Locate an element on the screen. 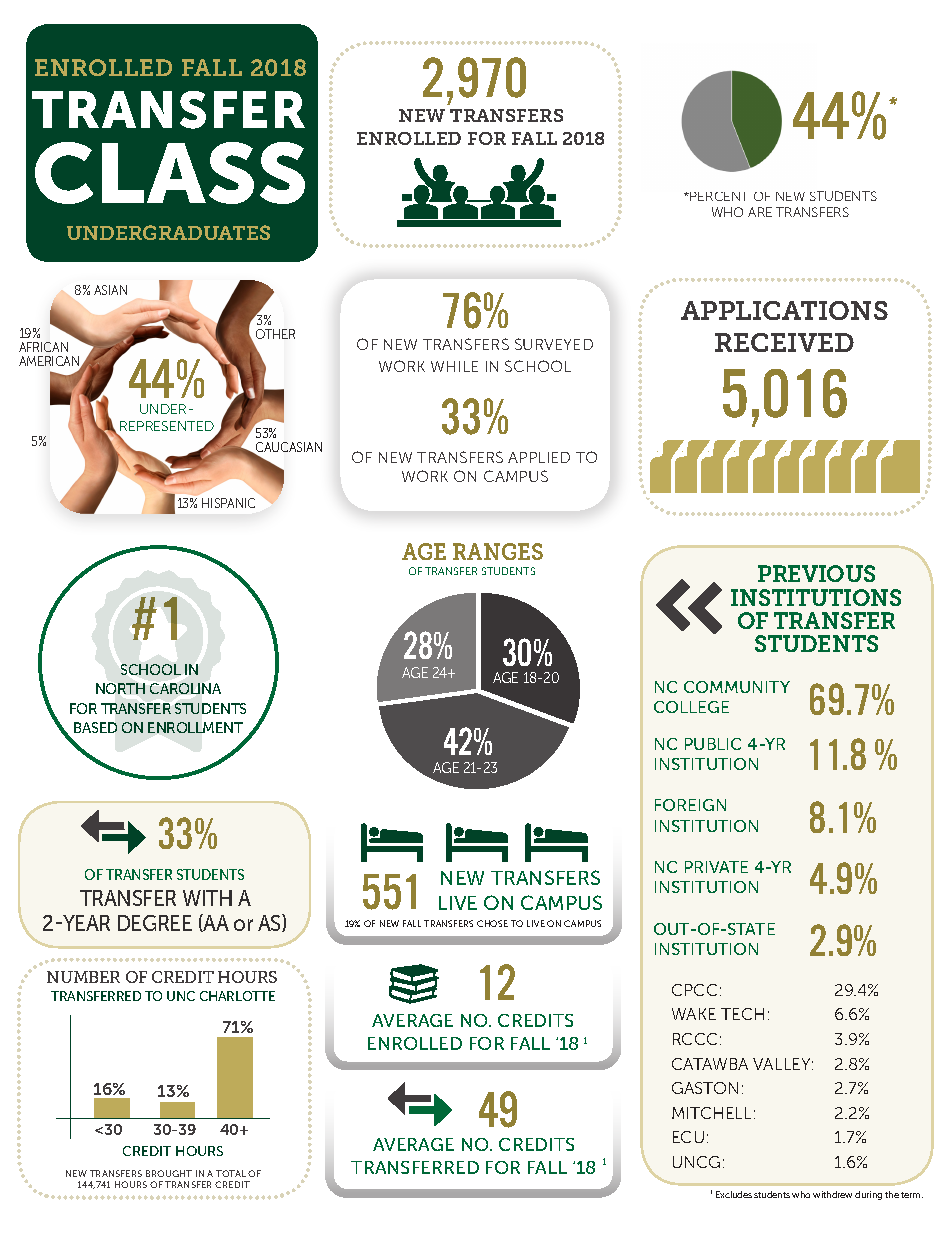  CHOSE is located at coordinates (492, 923).
